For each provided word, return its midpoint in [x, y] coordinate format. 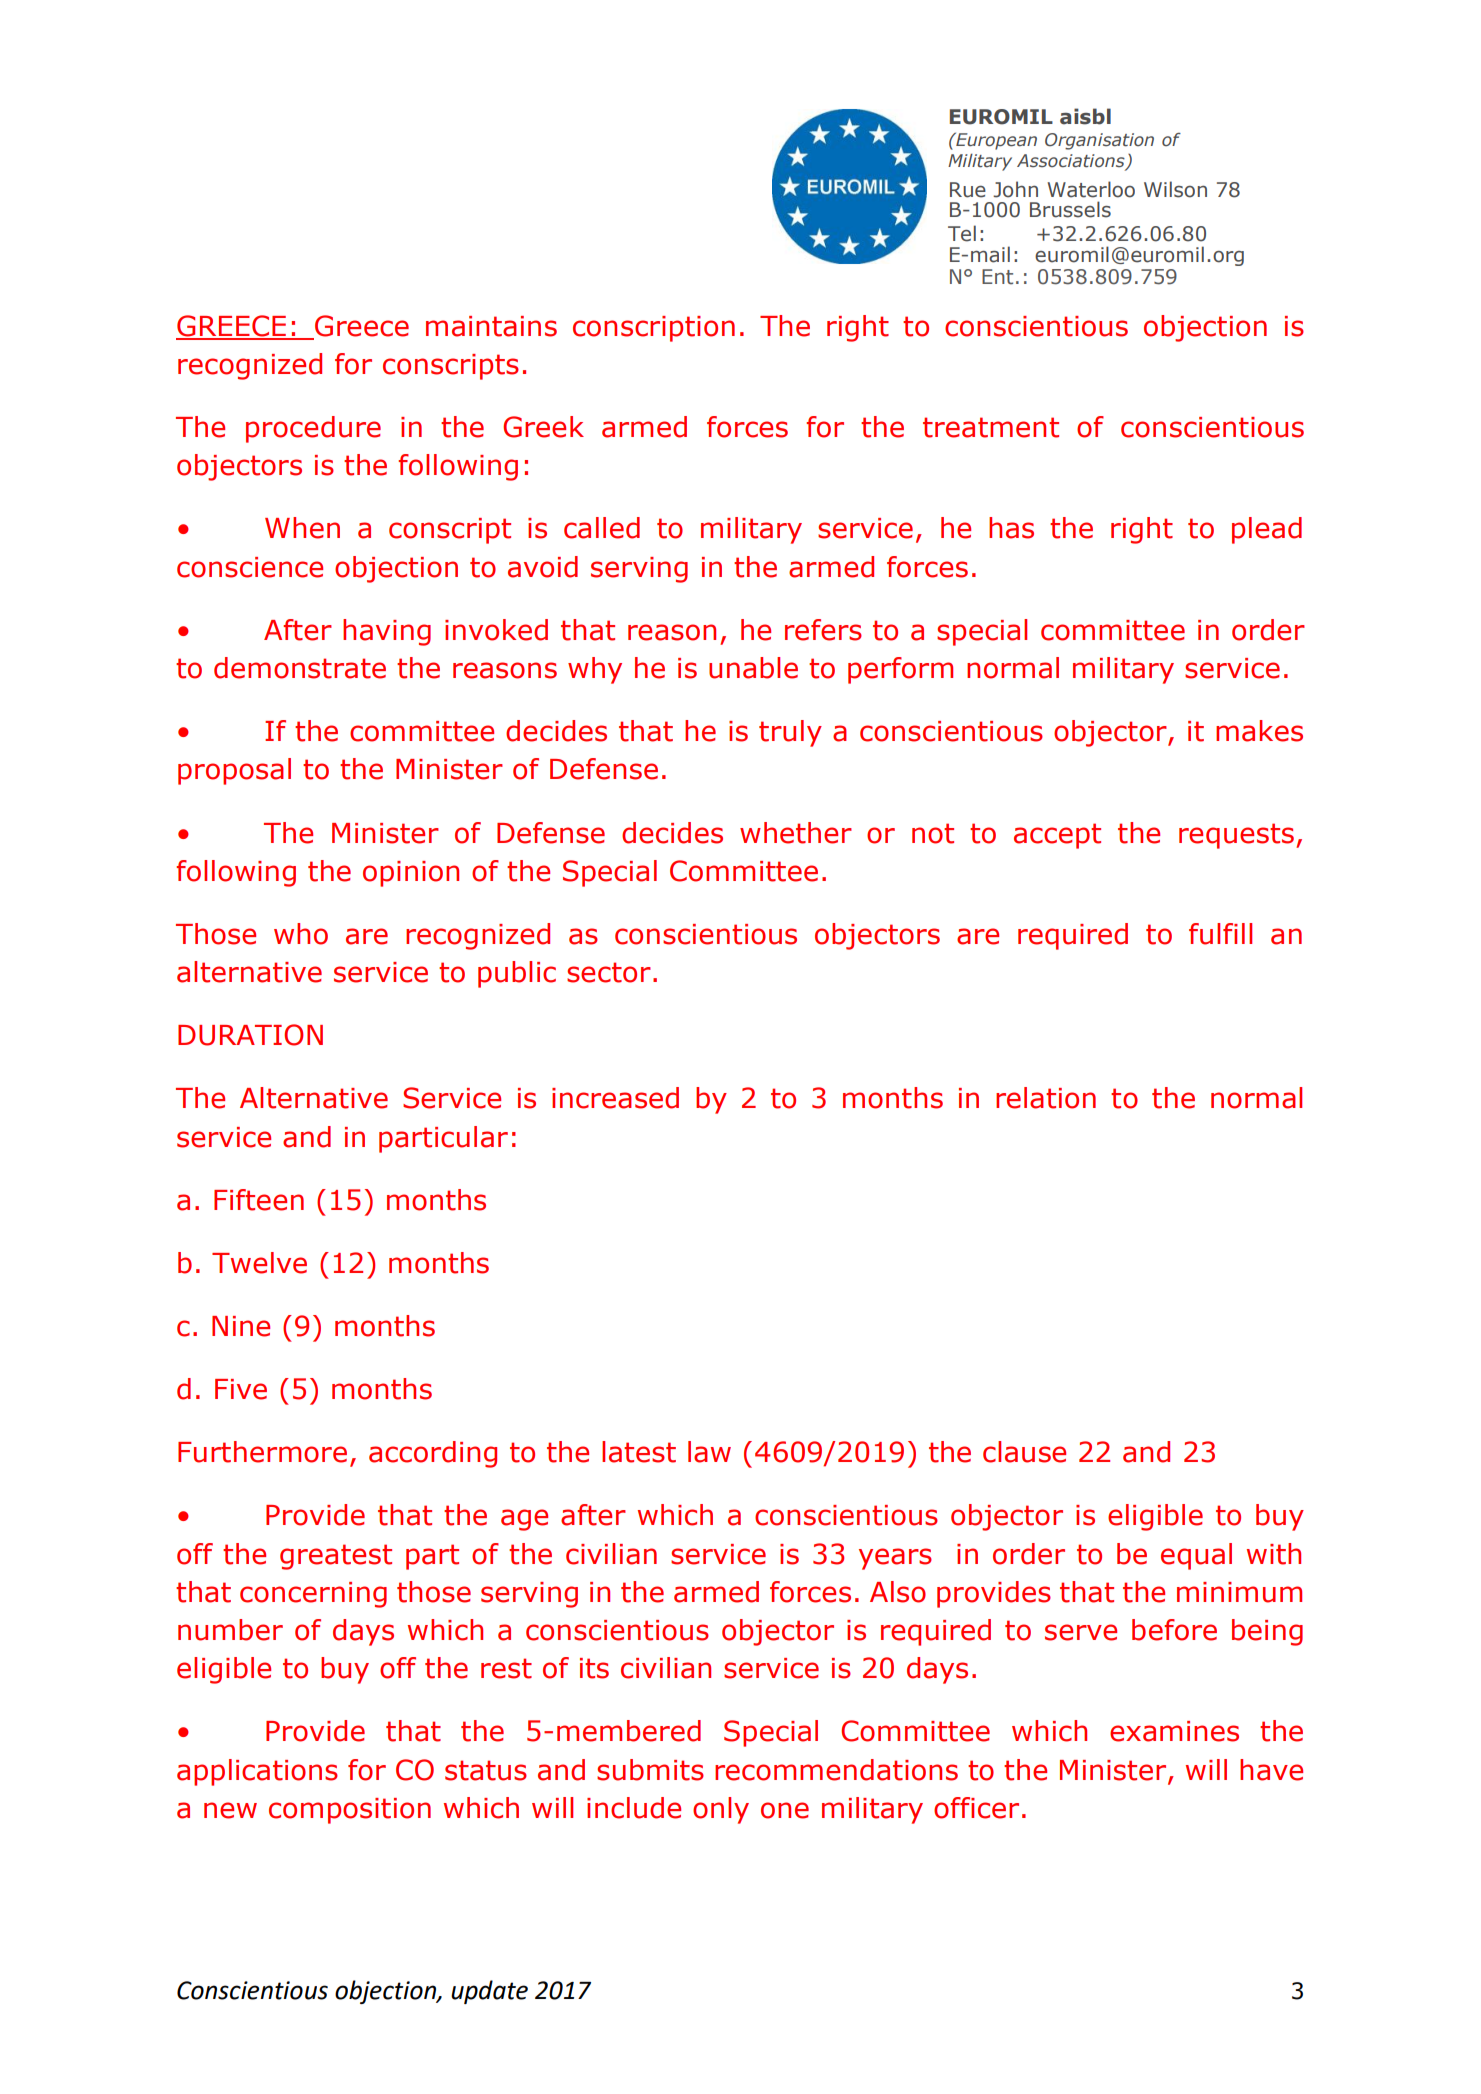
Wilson [1175, 189]
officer [976, 1808]
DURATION [250, 1035]
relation [1046, 1098]
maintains [491, 326]
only [721, 1810]
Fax [965, 234]
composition [350, 1811]
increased [615, 1098]
